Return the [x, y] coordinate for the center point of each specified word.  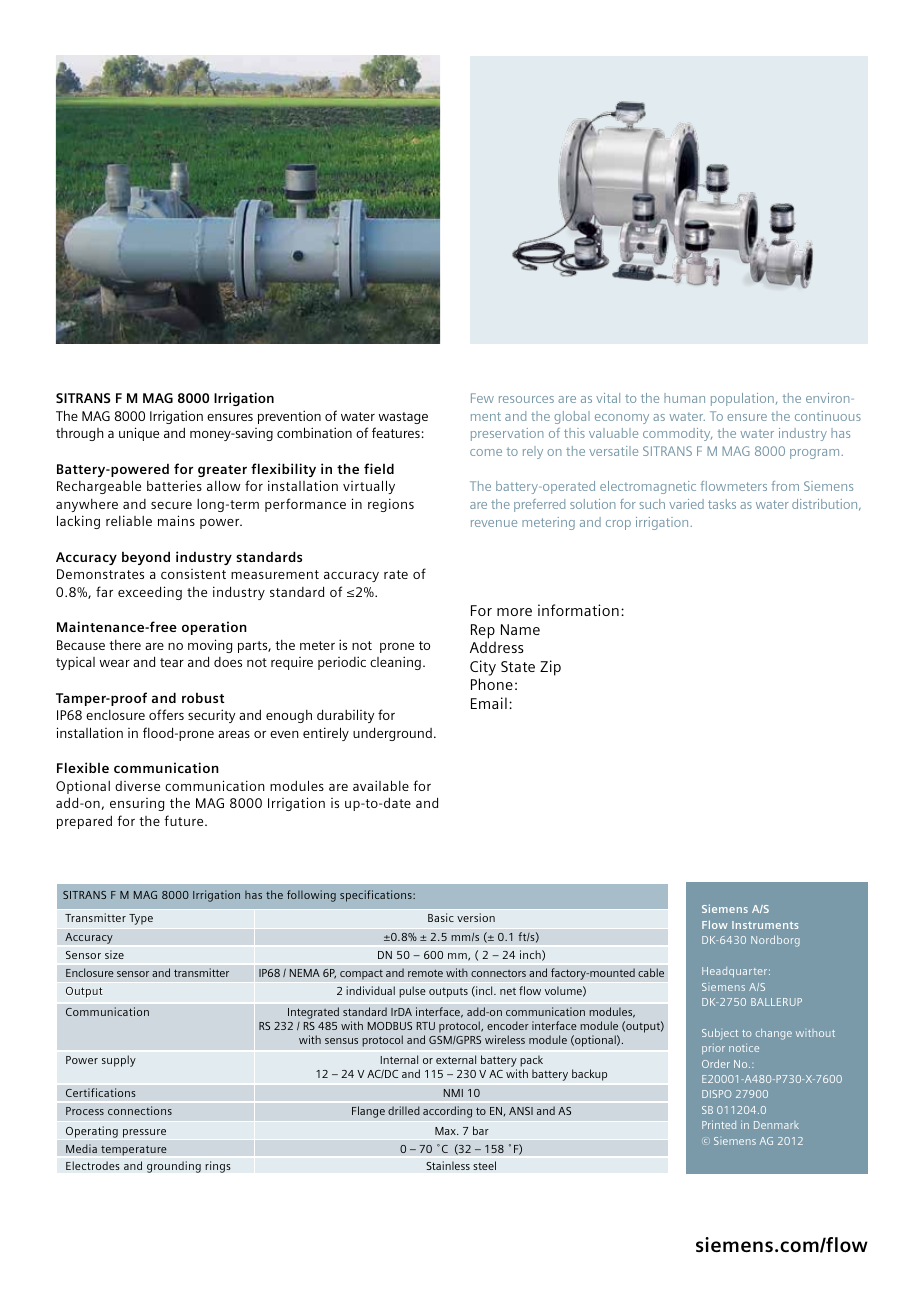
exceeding [150, 593]
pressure [144, 1133]
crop [618, 525]
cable [651, 972]
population [742, 399]
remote [425, 973]
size [114, 954]
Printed [719, 1124]
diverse [137, 786]
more [514, 612]
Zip [550, 668]
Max [446, 1131]
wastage [403, 418]
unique [139, 434]
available [381, 785]
